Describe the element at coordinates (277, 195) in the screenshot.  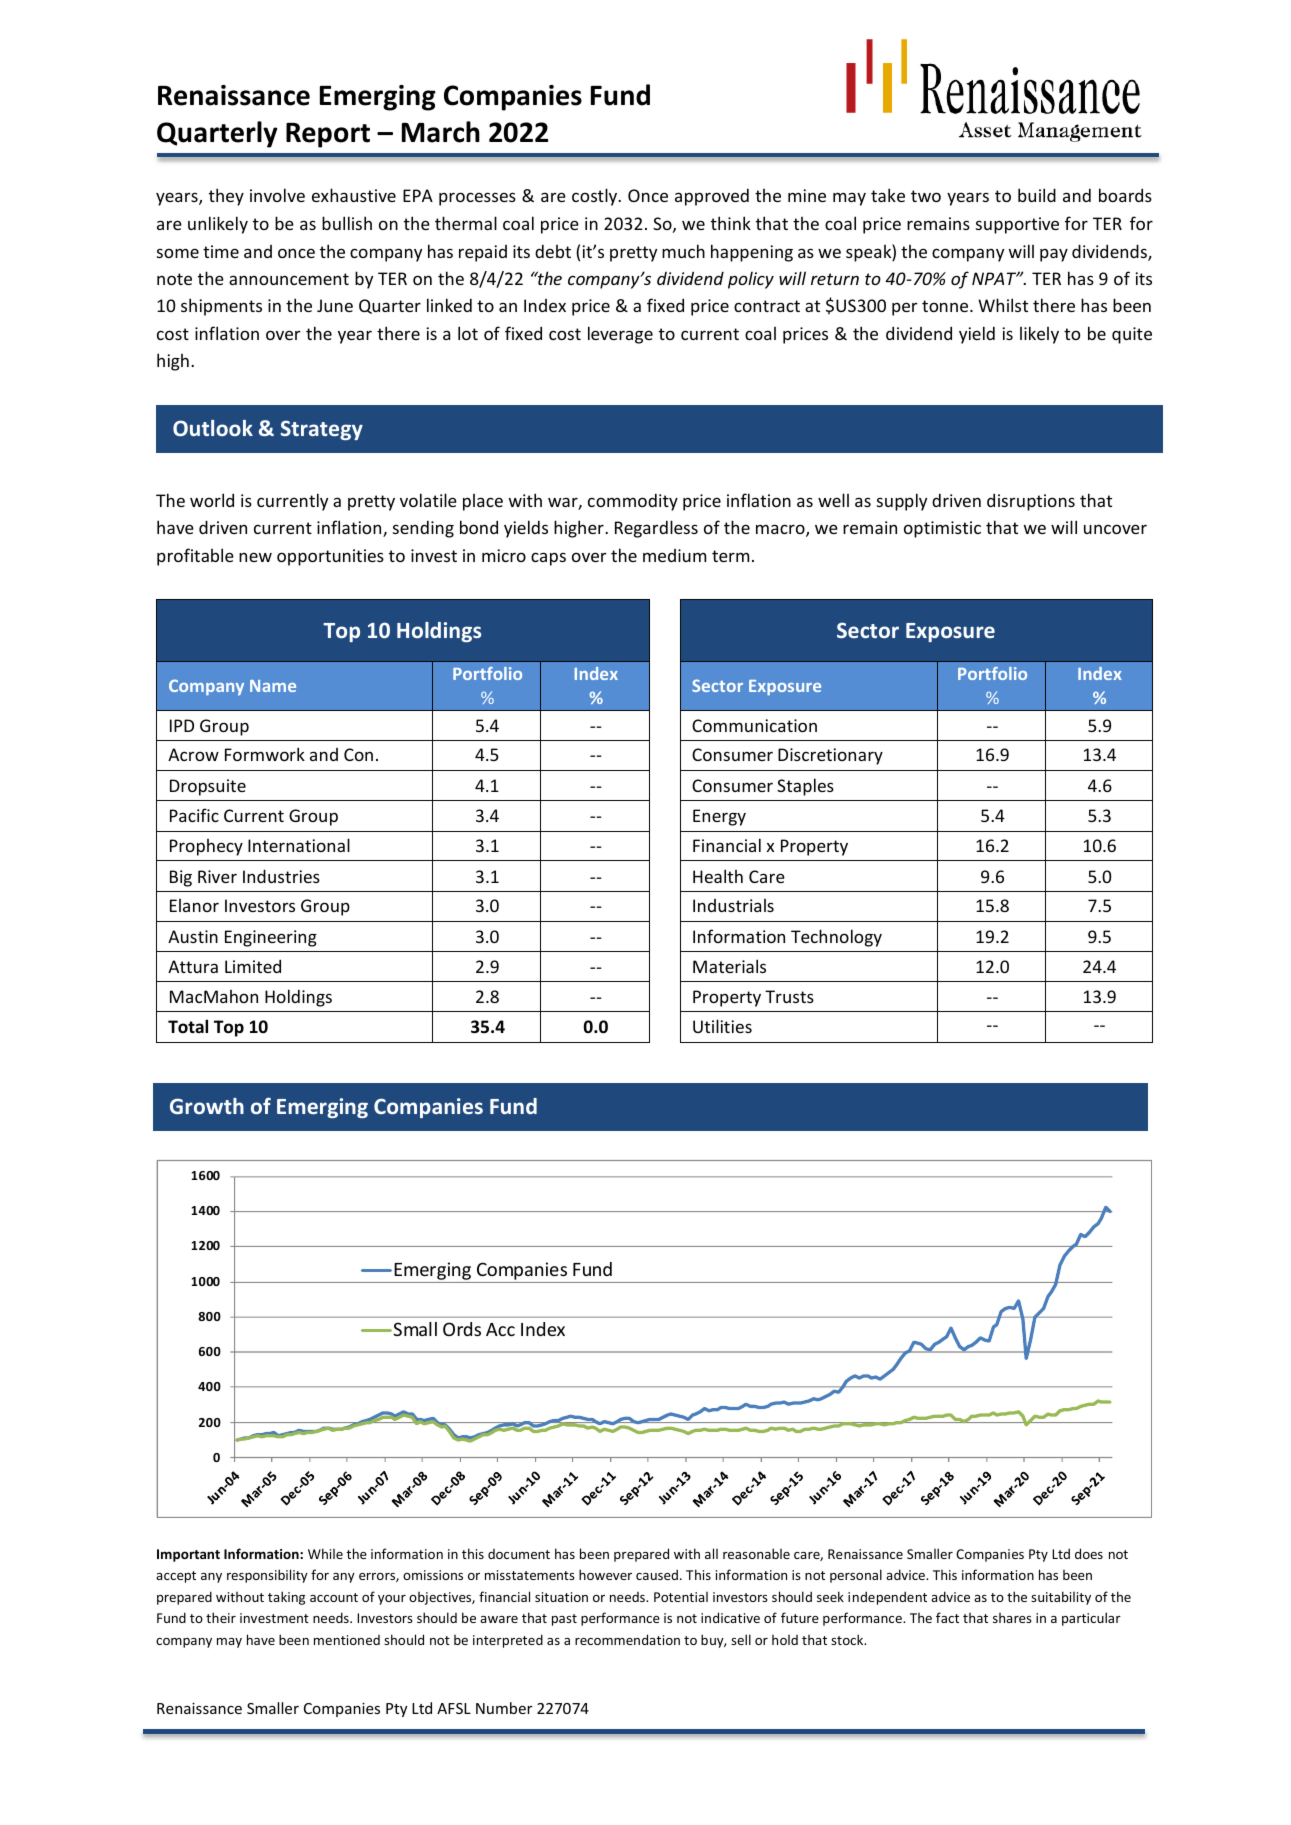
I see `involve` at that location.
